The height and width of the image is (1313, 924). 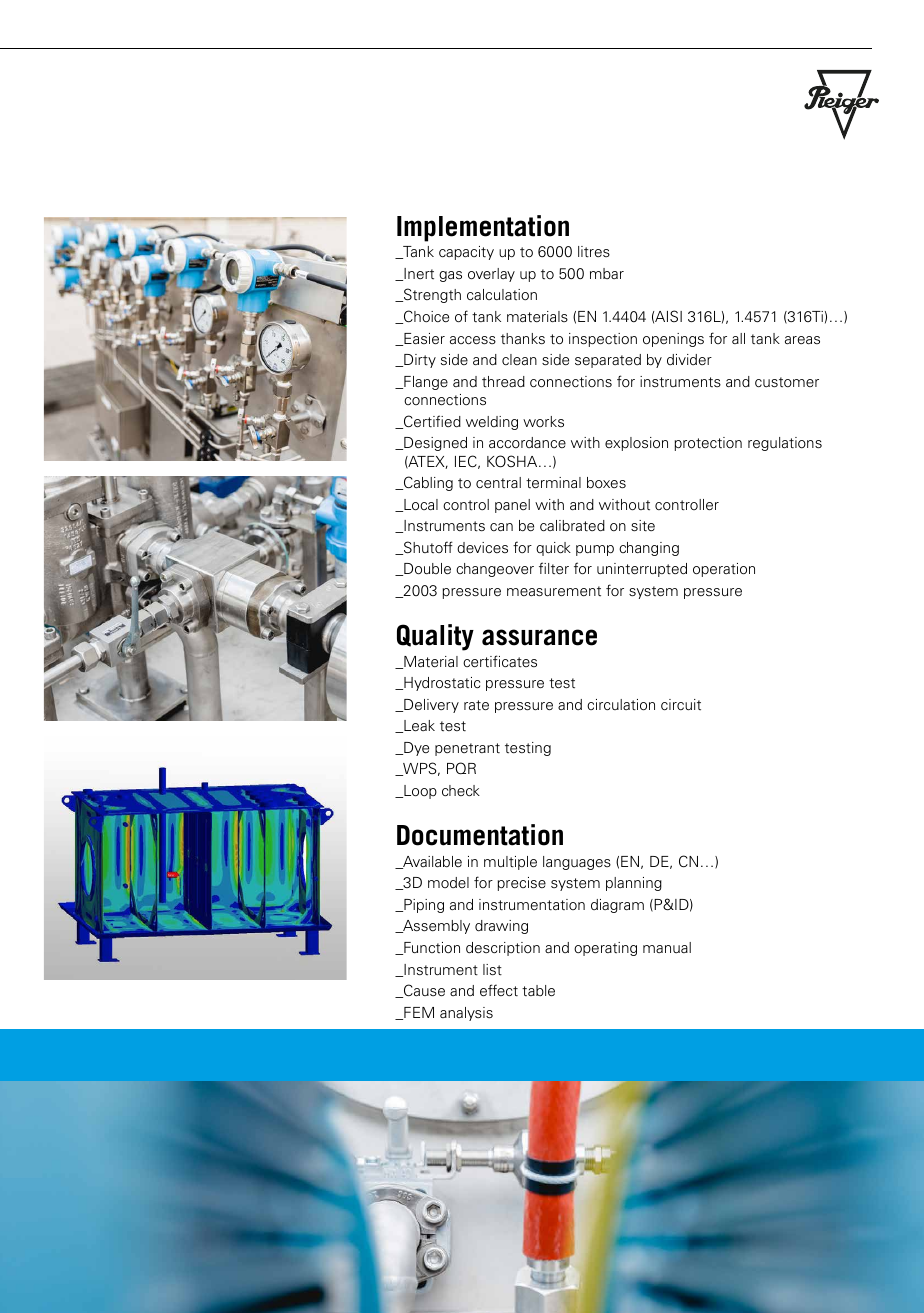 I want to click on check, so click(x=461, y=790).
